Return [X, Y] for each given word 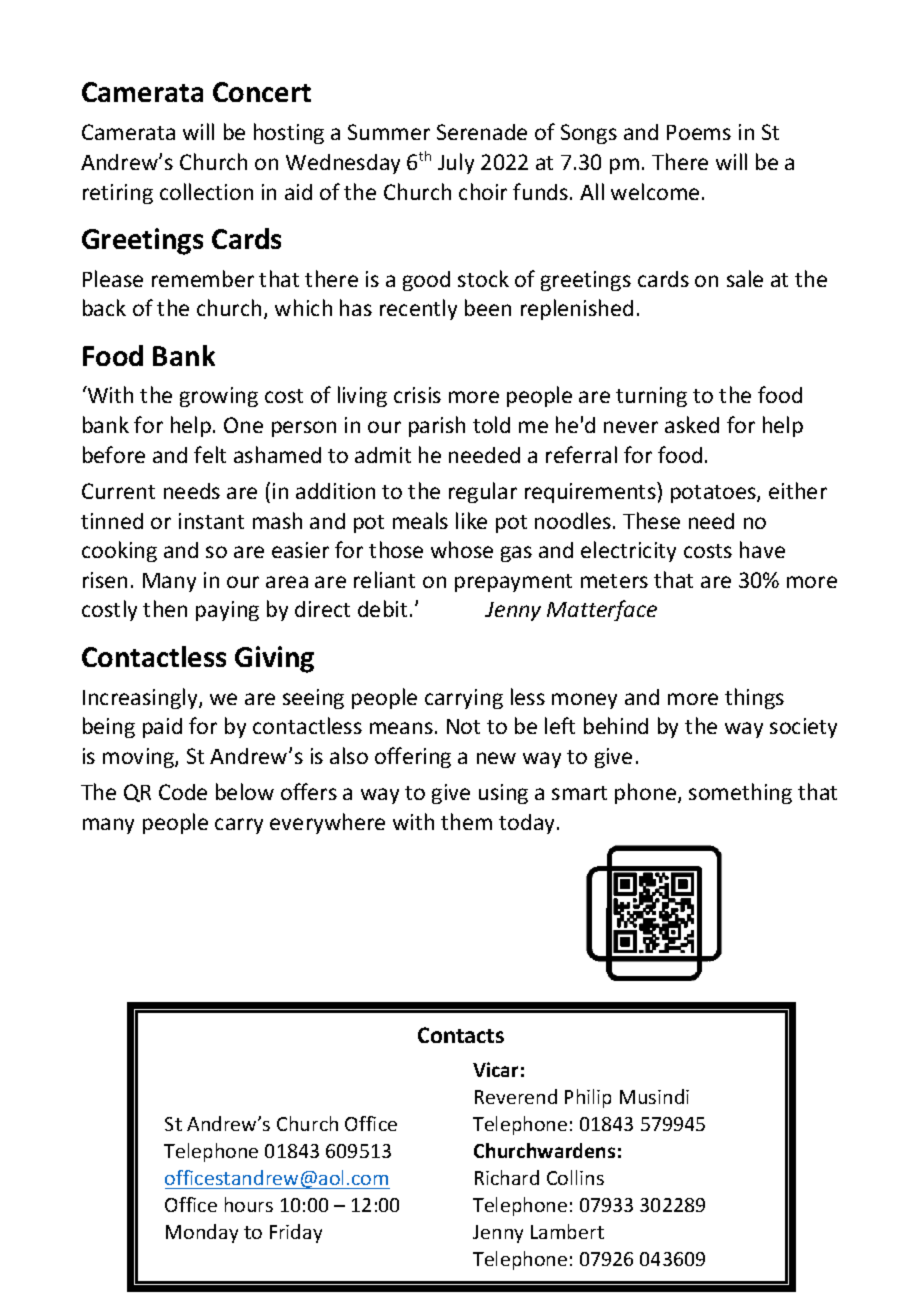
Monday [202, 1233]
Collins [575, 1177]
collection [206, 191]
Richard [507, 1177]
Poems [699, 132]
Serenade [482, 132]
